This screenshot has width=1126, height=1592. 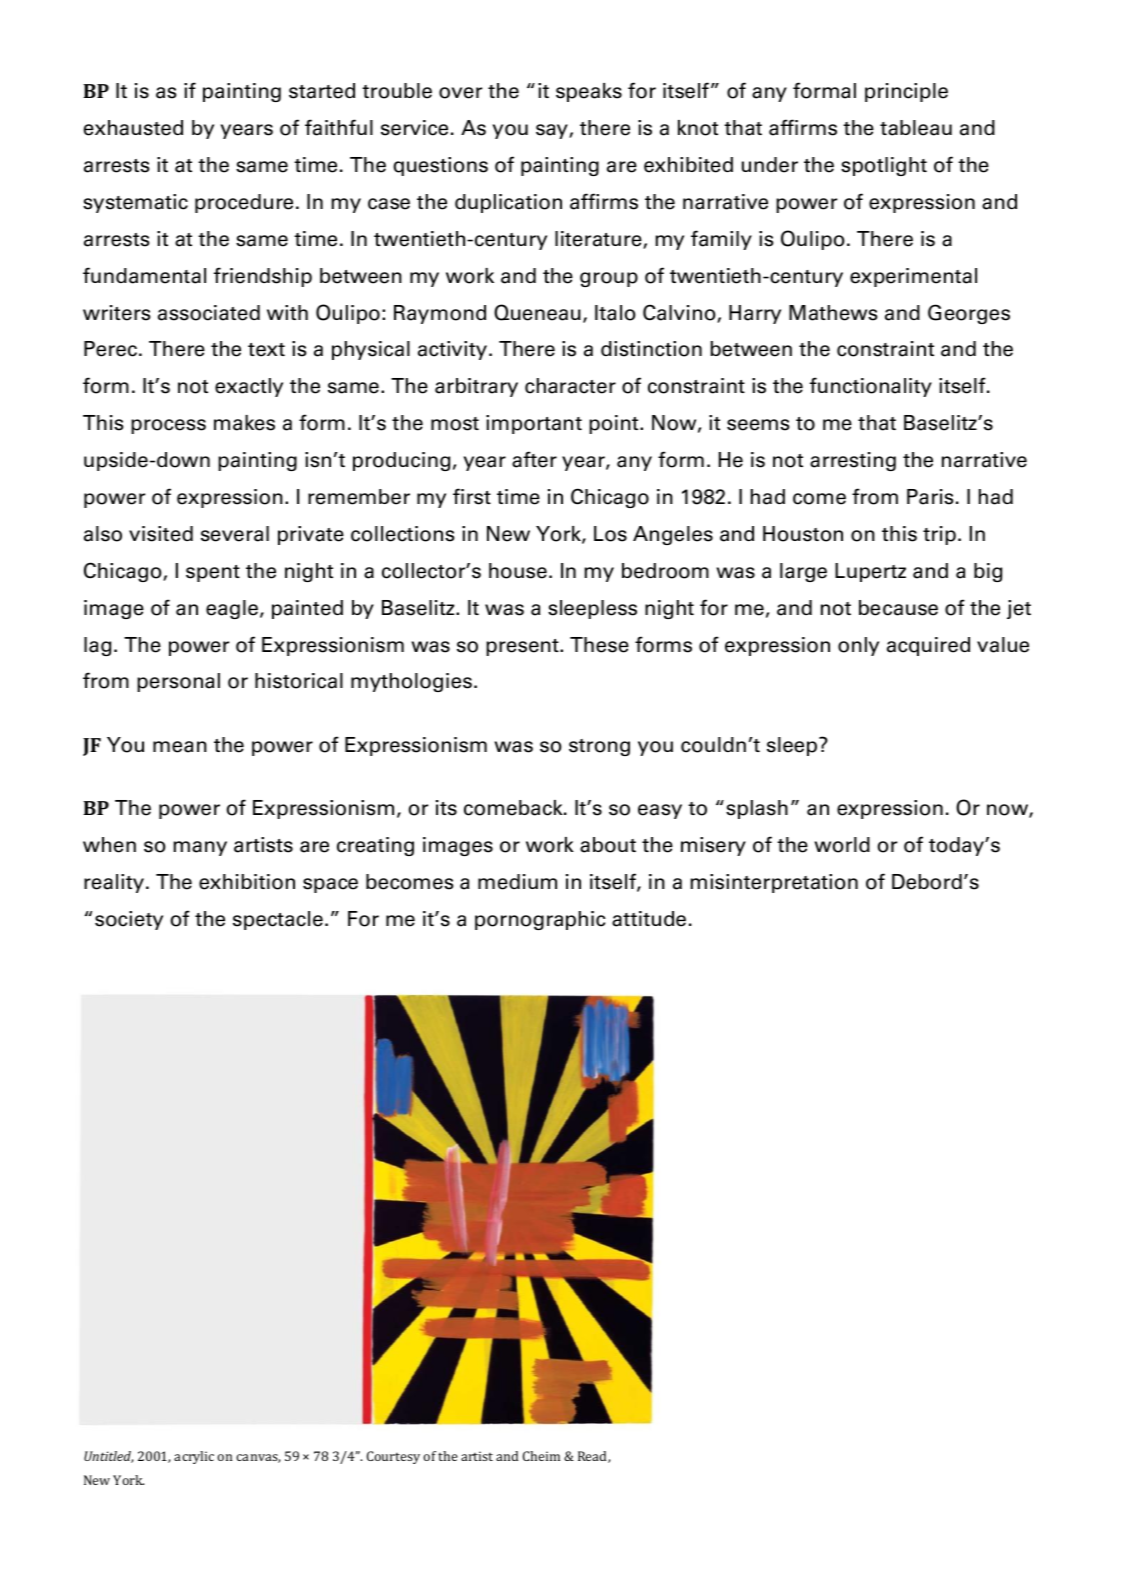 I want to click on world, so click(x=842, y=845).
